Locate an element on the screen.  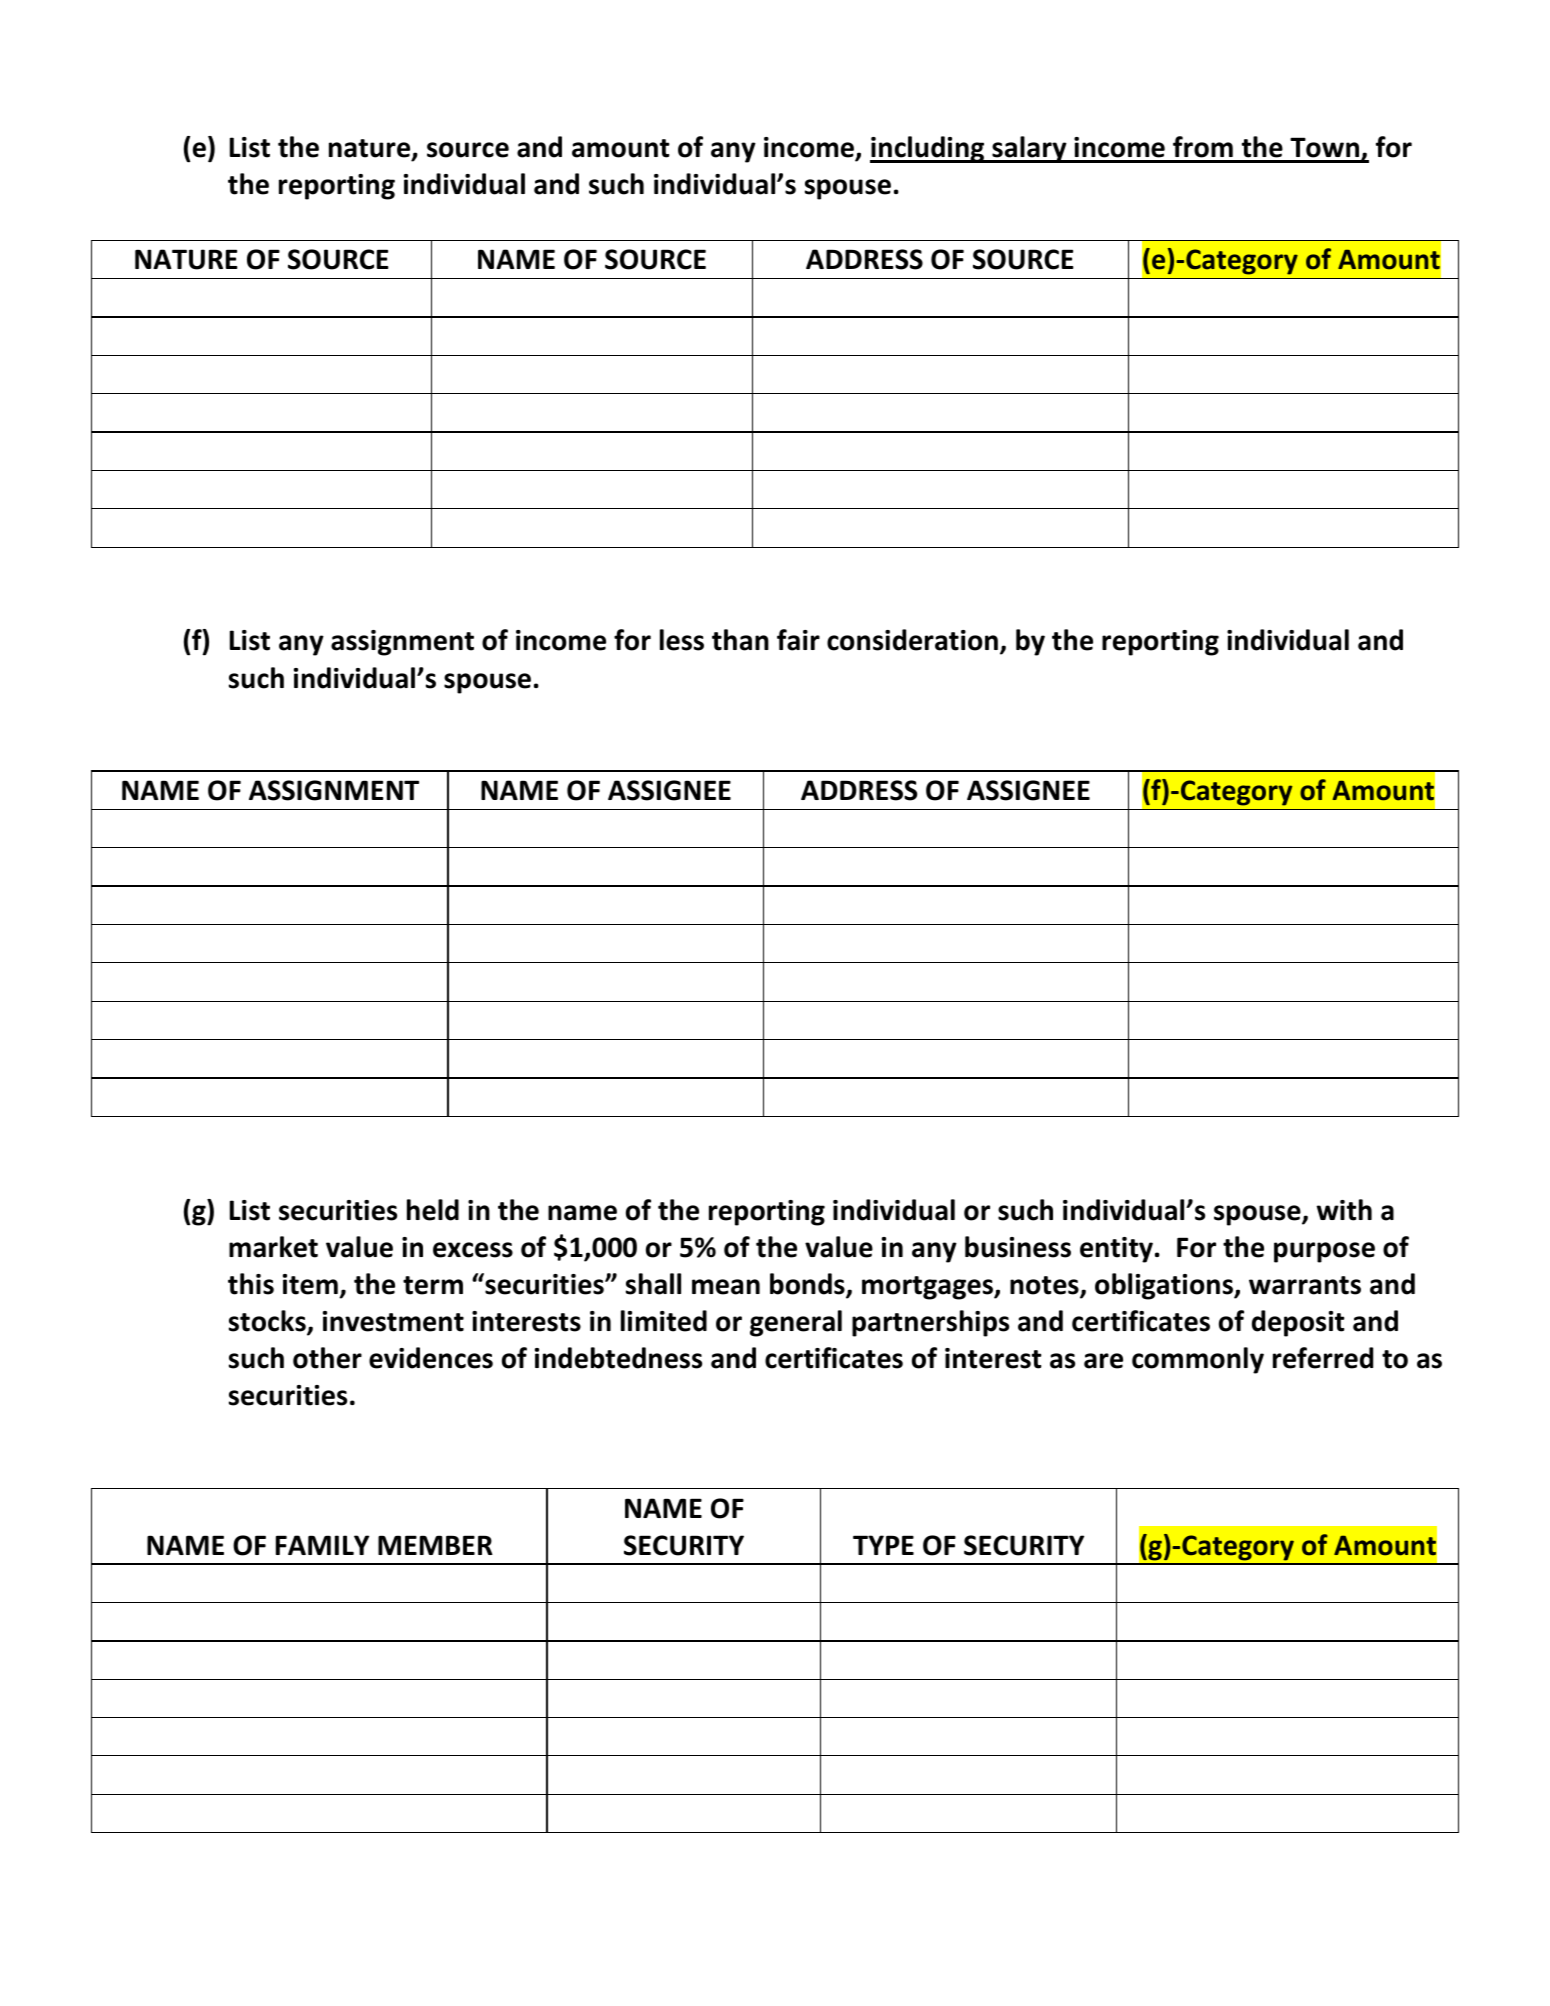
consideration is located at coordinates (912, 640).
